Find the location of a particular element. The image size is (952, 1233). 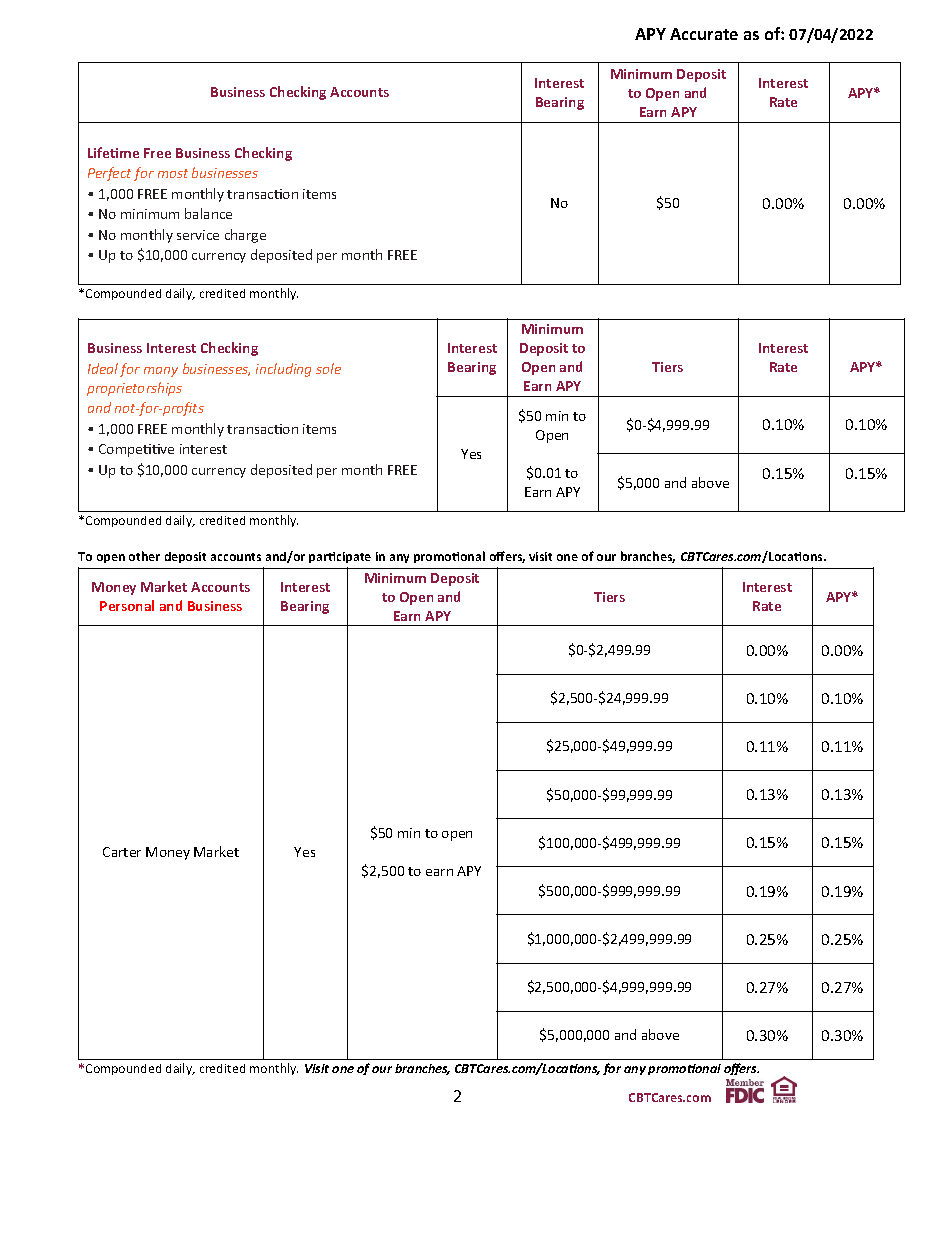

other is located at coordinates (144, 556).
